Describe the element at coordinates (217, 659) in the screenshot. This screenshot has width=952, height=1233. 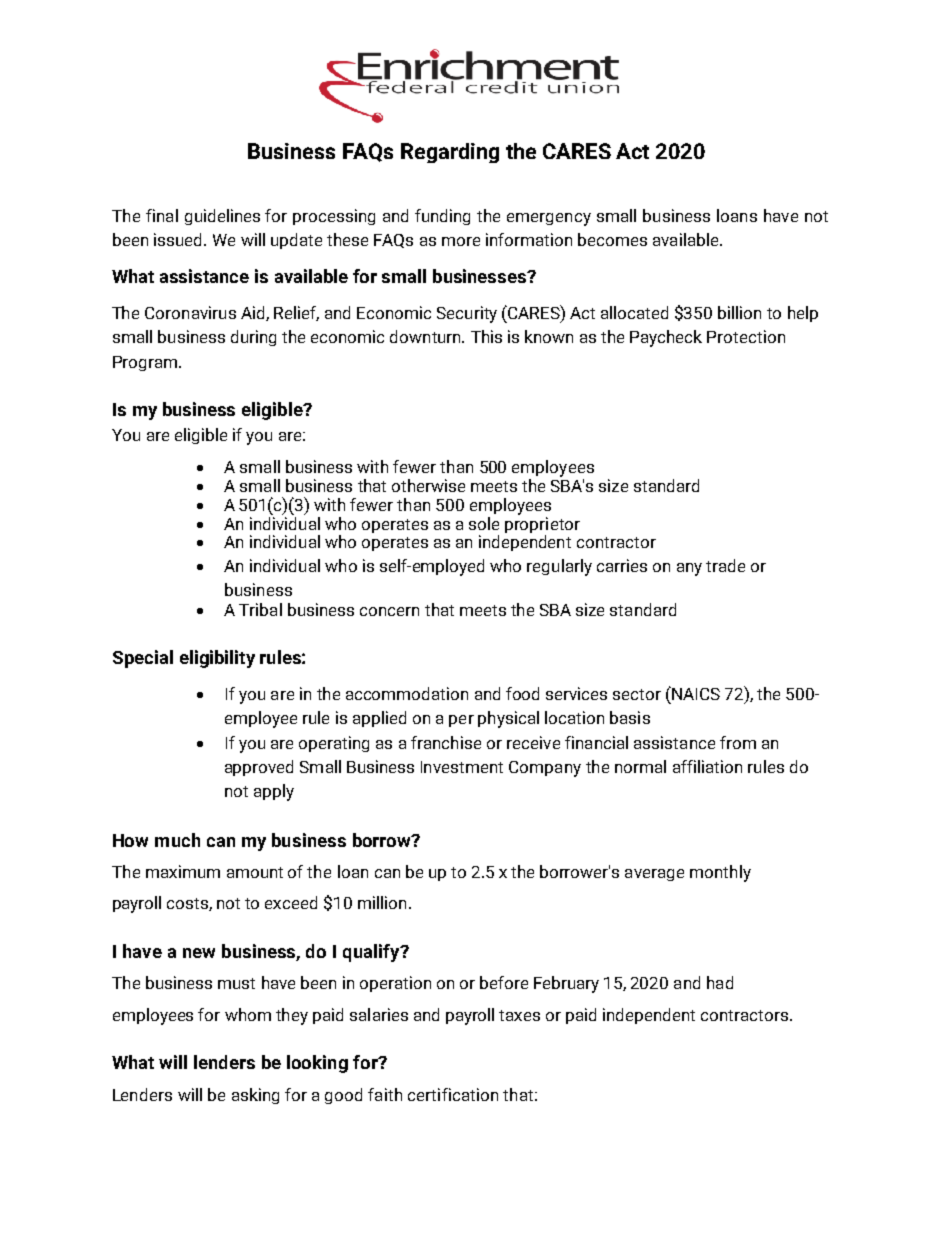
I see `eligibility` at that location.
